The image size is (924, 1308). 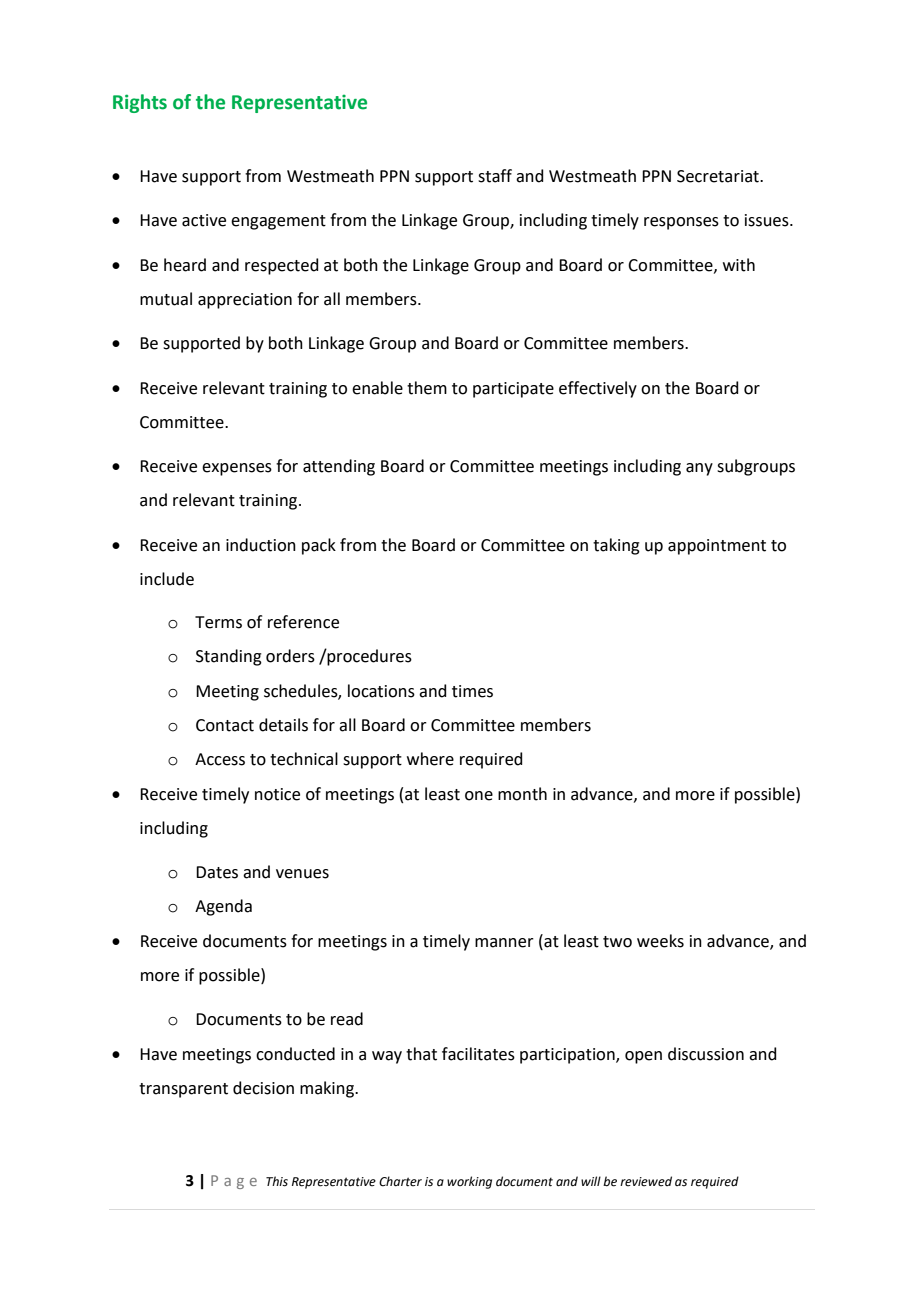 I want to click on reviewed, so click(x=646, y=1181).
